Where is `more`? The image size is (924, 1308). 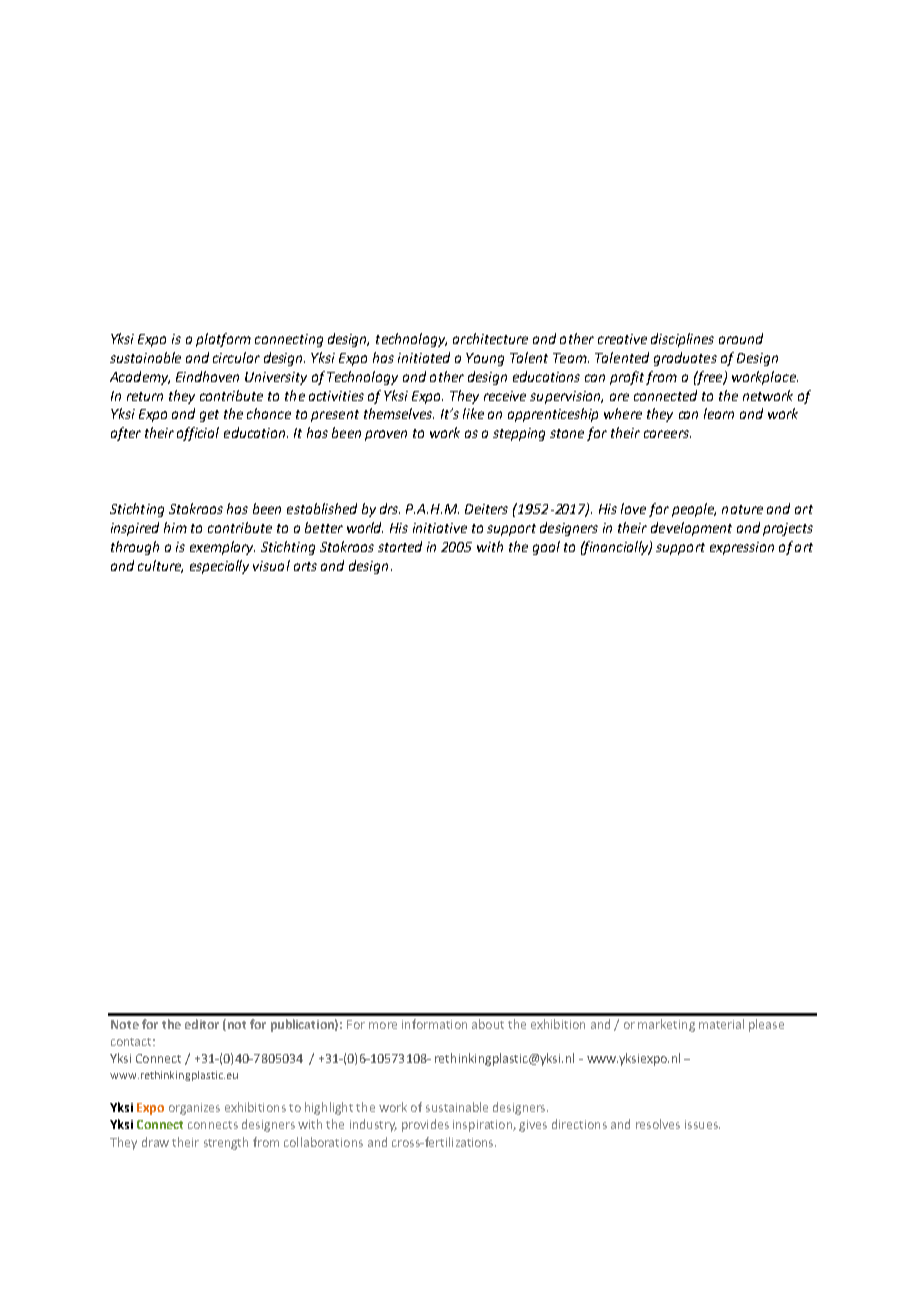
more is located at coordinates (383, 1025).
